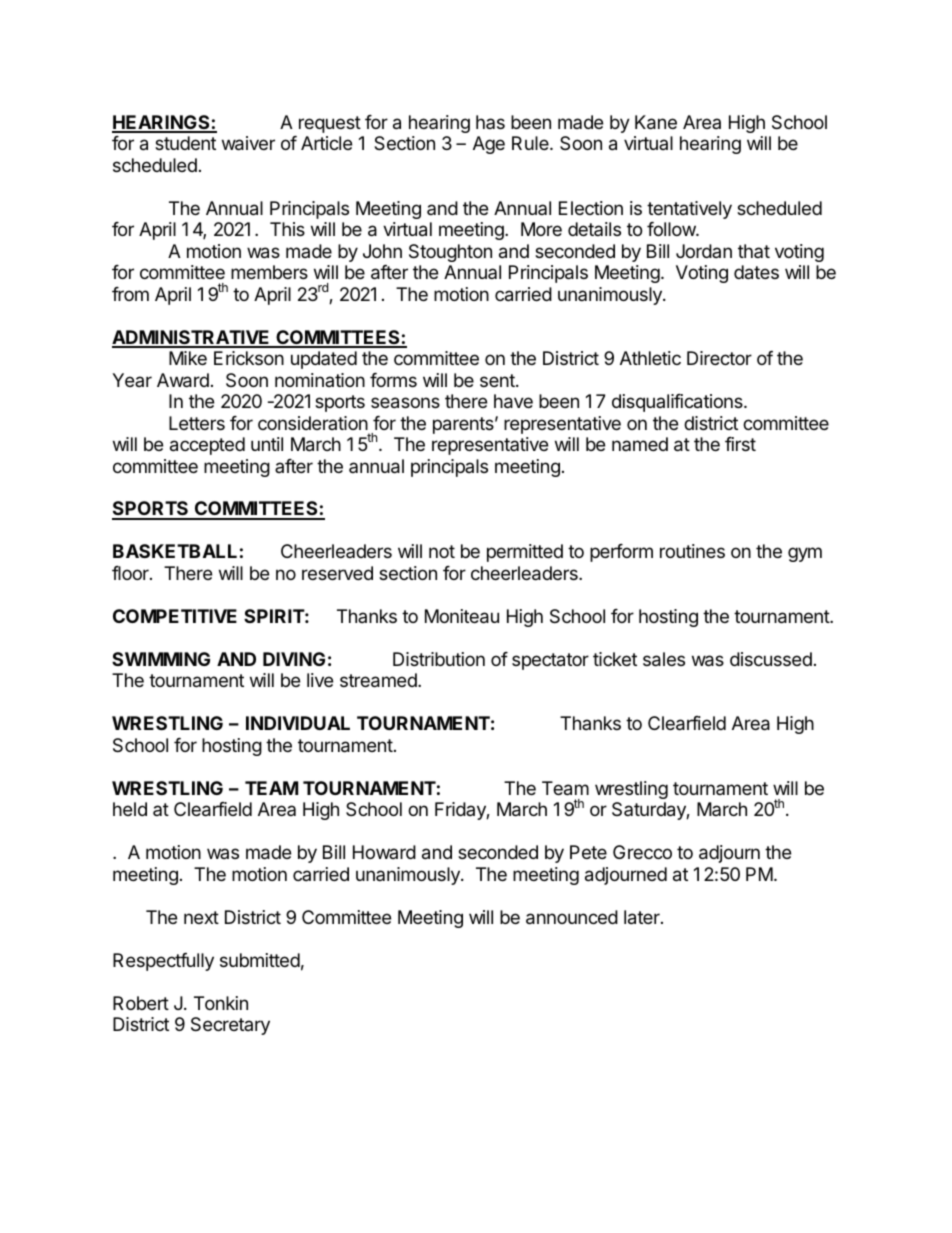 The width and height of the document is (952, 1233). I want to click on announced, so click(572, 917).
